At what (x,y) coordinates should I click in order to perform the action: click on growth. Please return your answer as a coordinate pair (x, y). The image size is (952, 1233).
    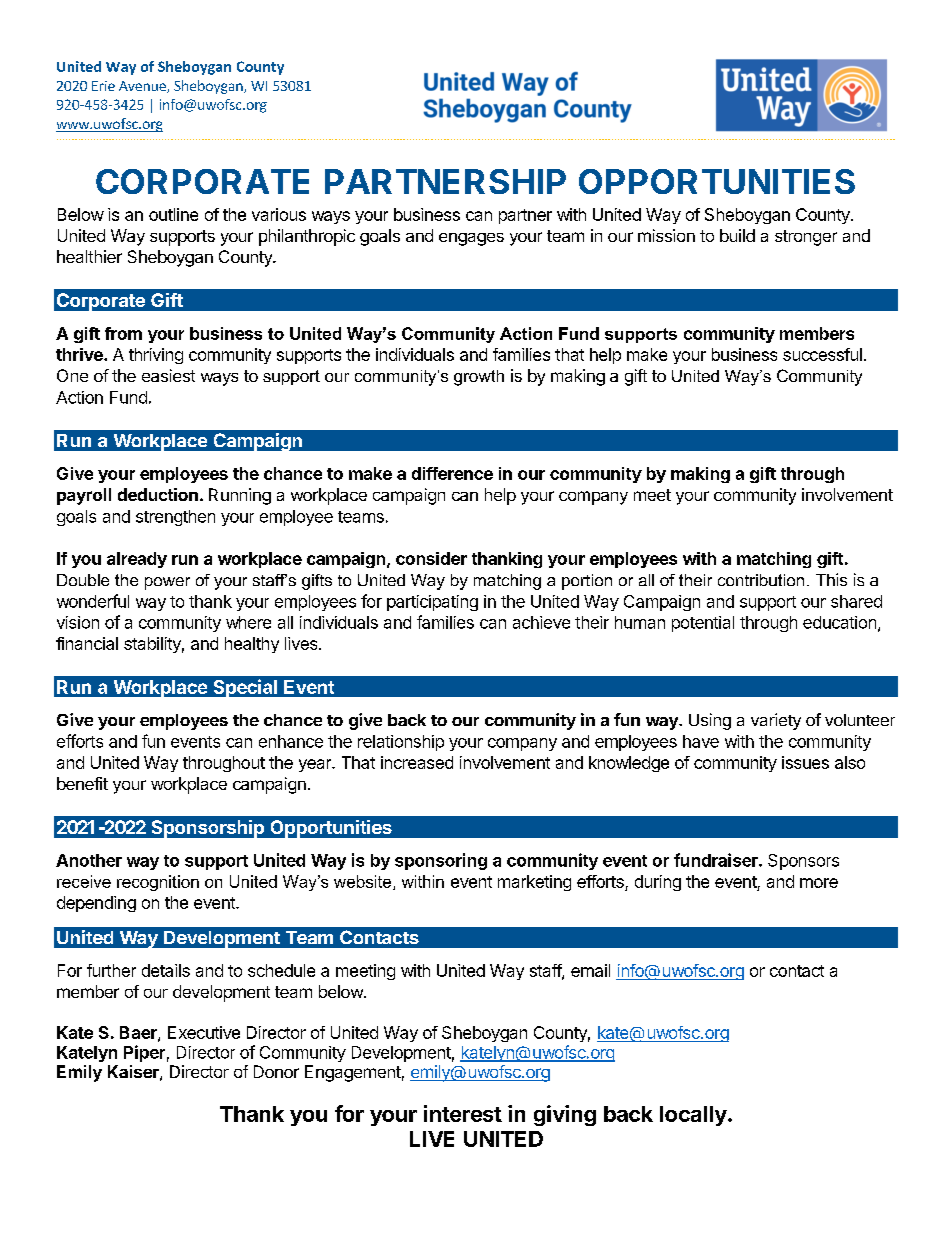
    Looking at the image, I should click on (479, 378).
